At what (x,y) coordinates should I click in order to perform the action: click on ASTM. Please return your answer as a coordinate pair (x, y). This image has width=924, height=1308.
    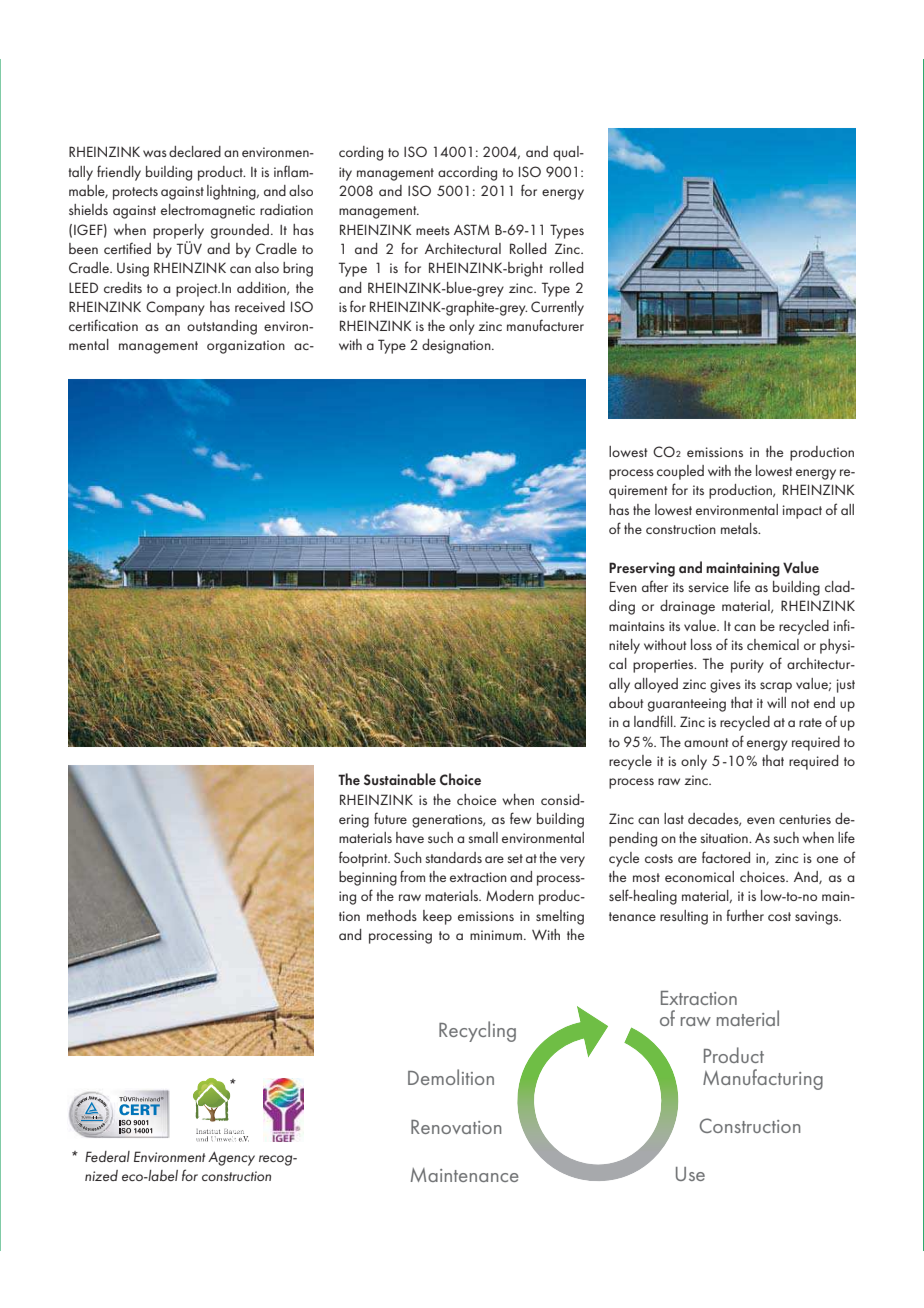
    Looking at the image, I should click on (472, 229).
